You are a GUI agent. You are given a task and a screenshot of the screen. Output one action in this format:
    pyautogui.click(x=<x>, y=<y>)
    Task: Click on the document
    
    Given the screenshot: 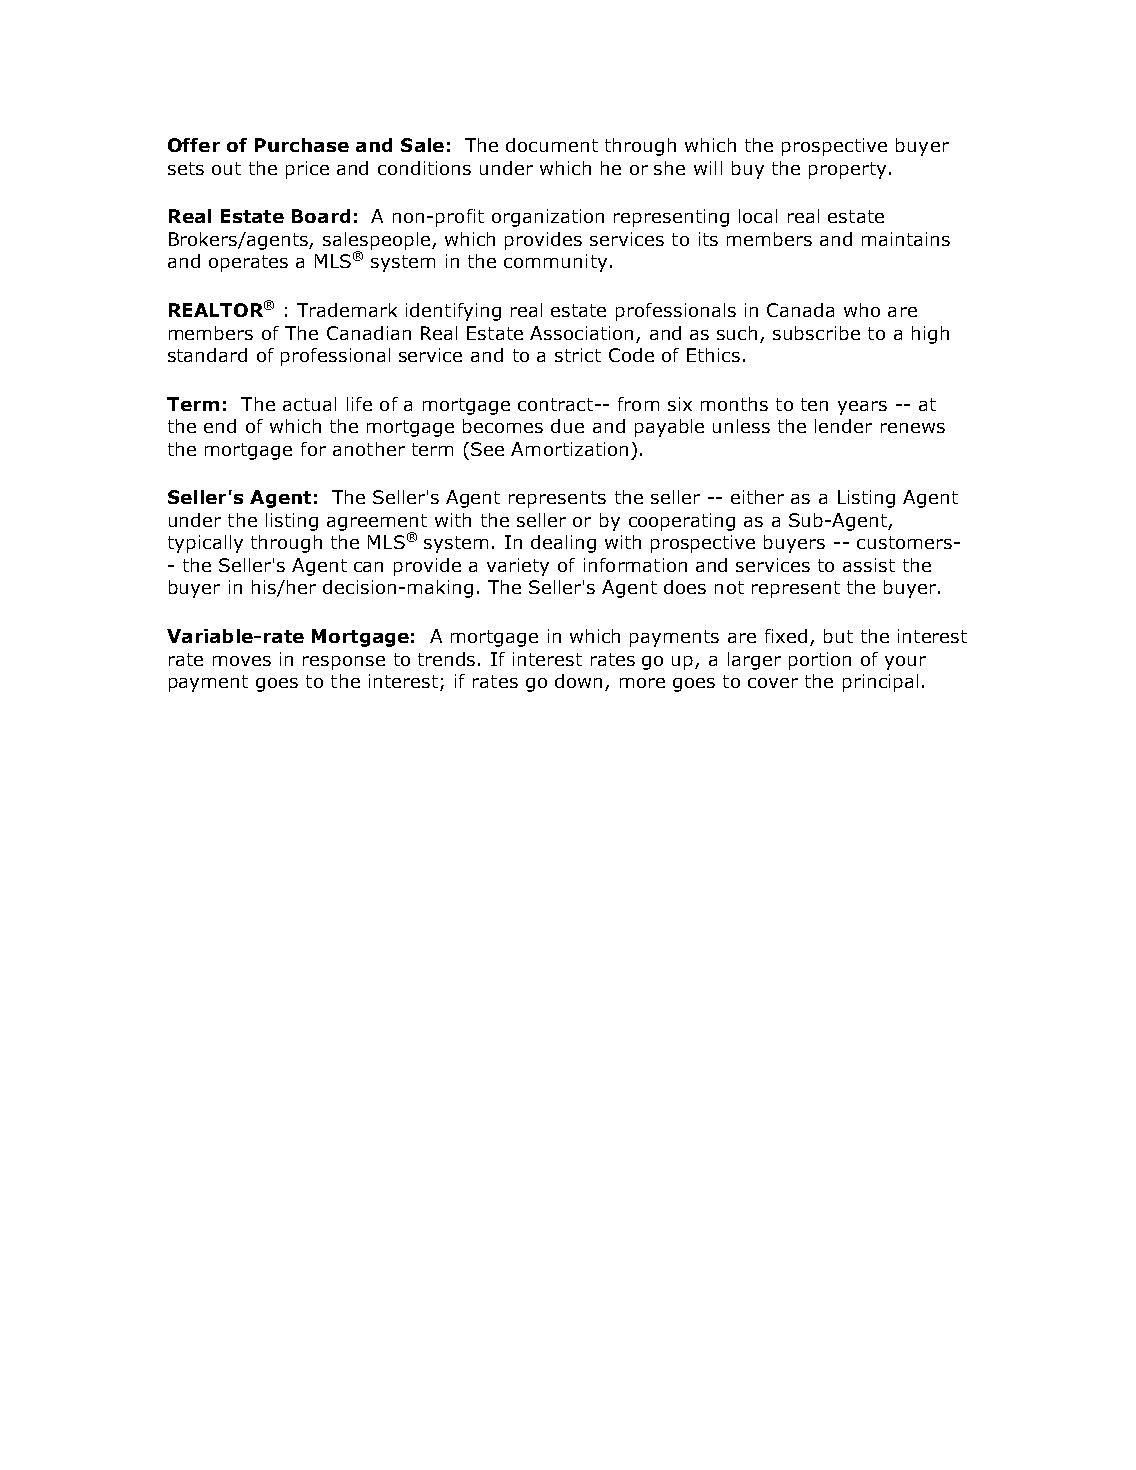 What is the action you would take?
    pyautogui.click(x=552, y=145)
